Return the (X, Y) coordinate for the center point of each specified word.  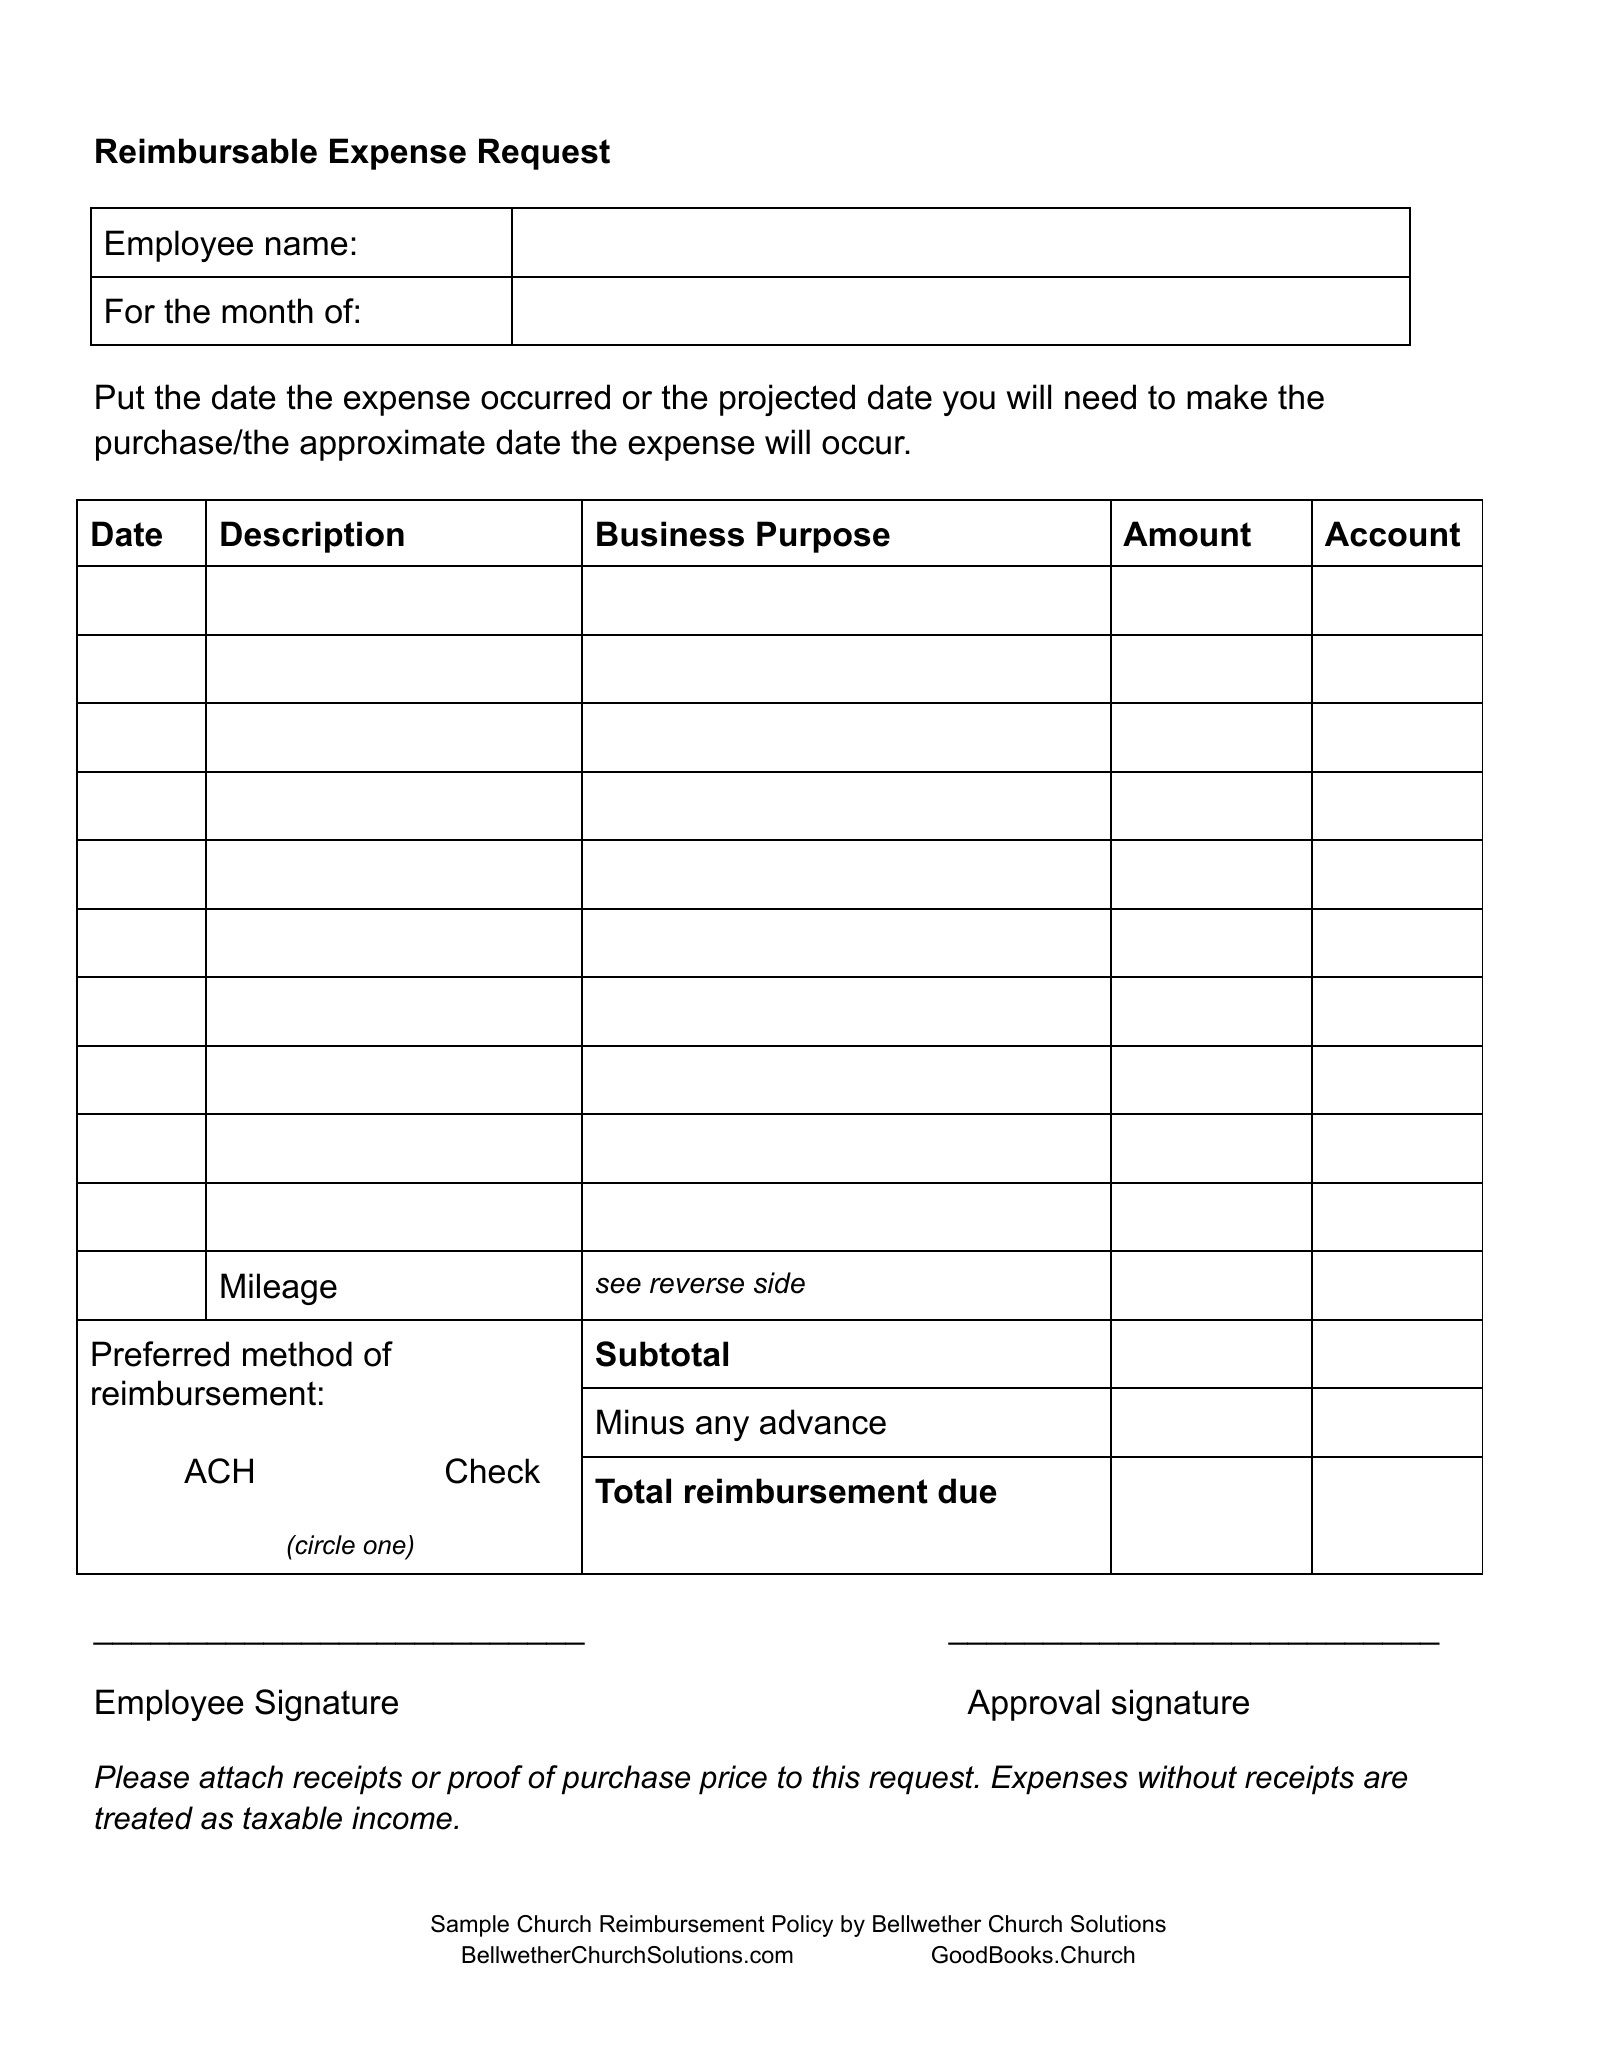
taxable (292, 1818)
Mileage (279, 1289)
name (306, 246)
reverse (697, 1286)
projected (787, 400)
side (779, 1283)
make (1227, 397)
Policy (803, 1926)
